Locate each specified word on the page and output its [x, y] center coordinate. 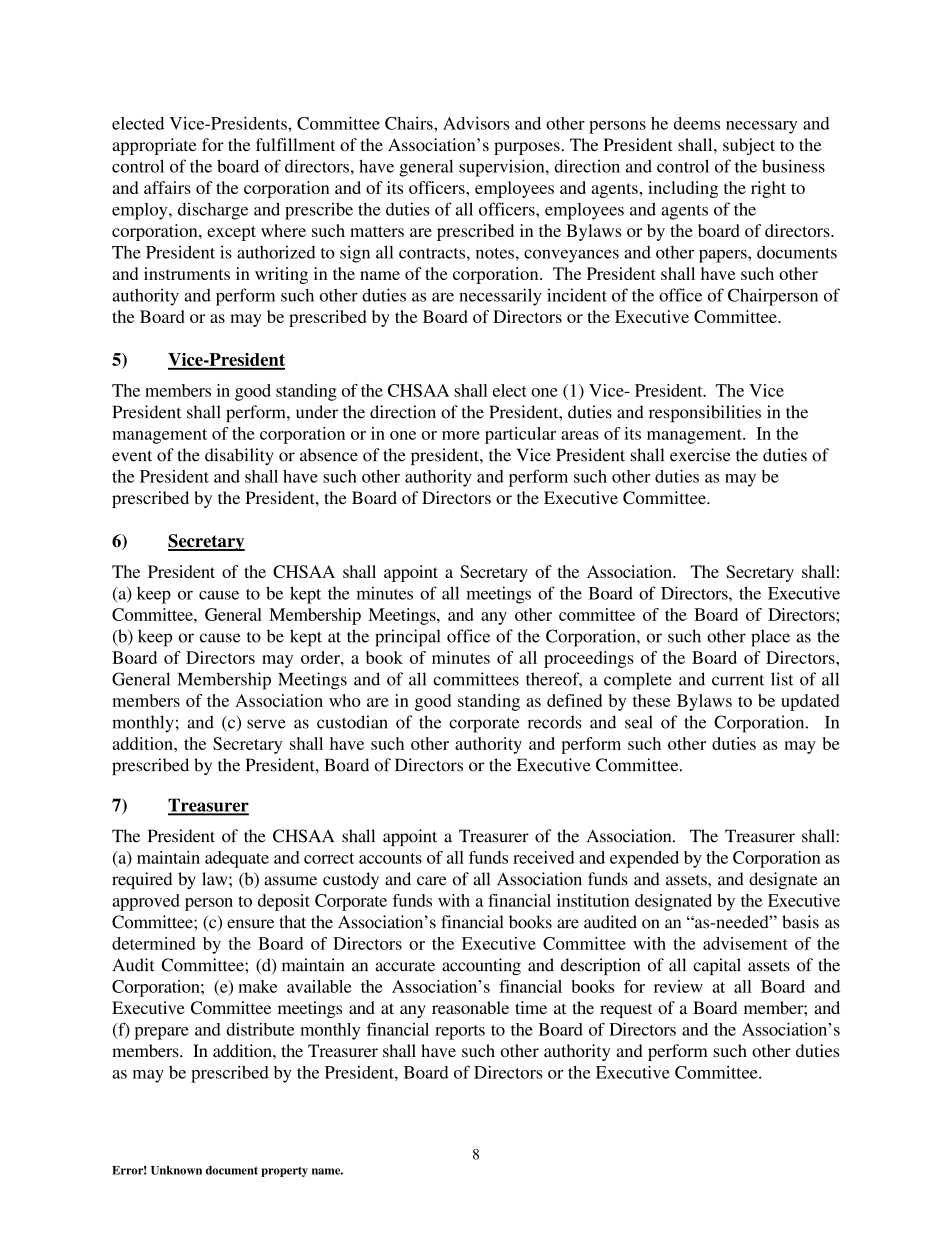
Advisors [476, 123]
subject [749, 146]
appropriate [154, 146]
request [626, 1011]
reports [460, 1032]
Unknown [176, 1170]
